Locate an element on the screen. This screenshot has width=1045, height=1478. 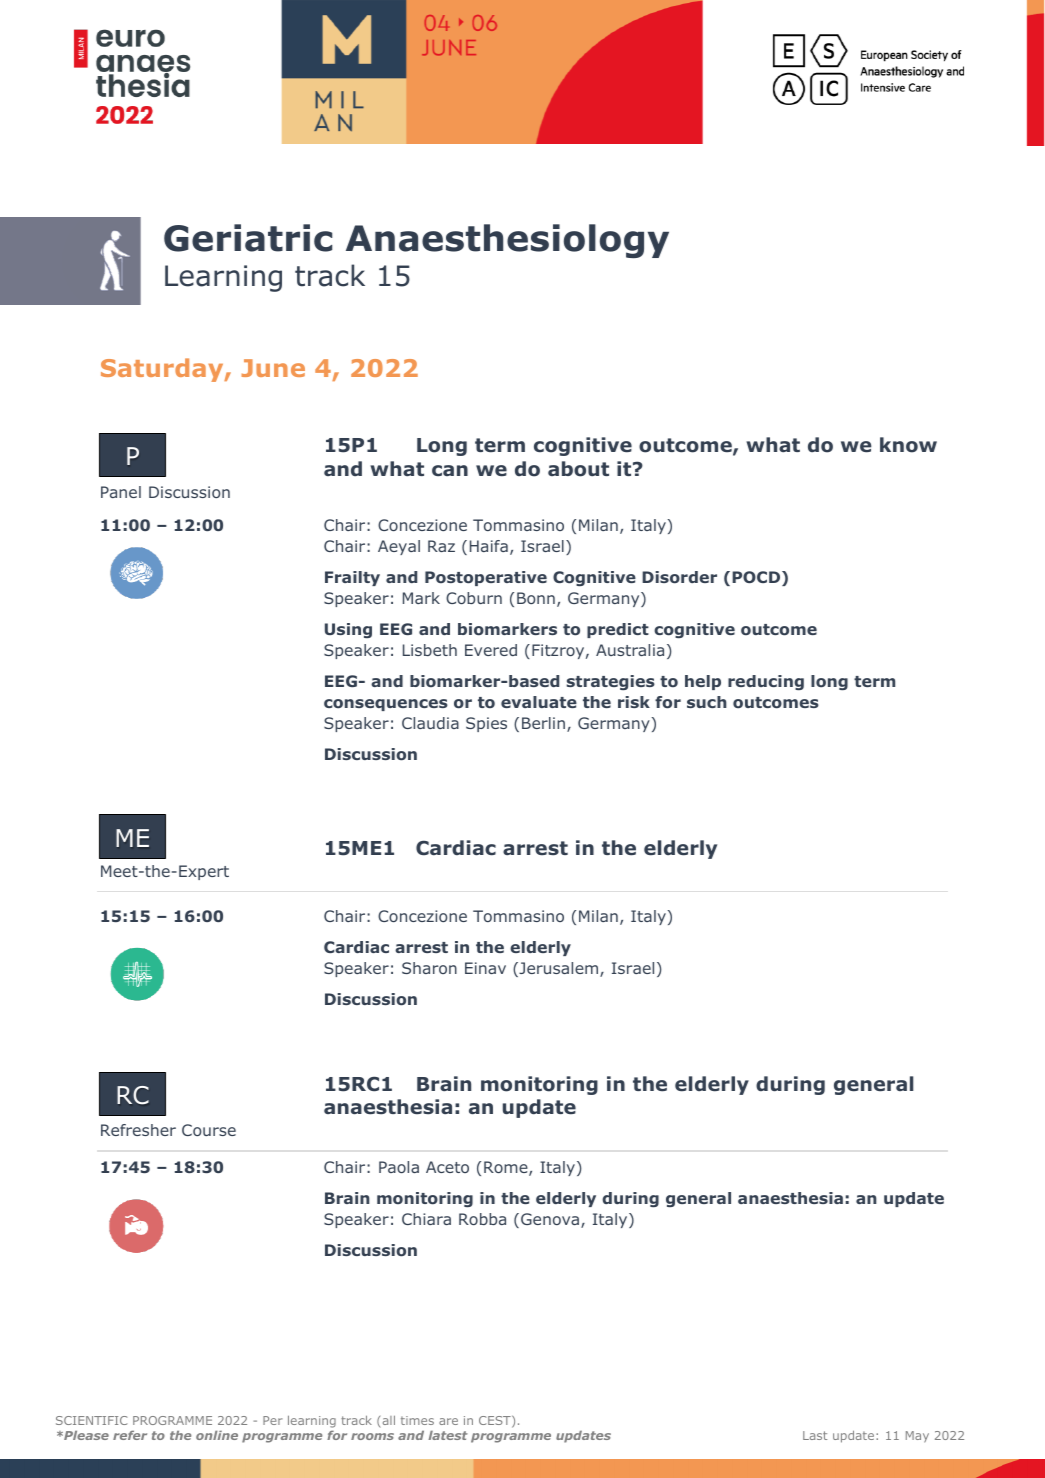
Spies is located at coordinates (486, 724).
